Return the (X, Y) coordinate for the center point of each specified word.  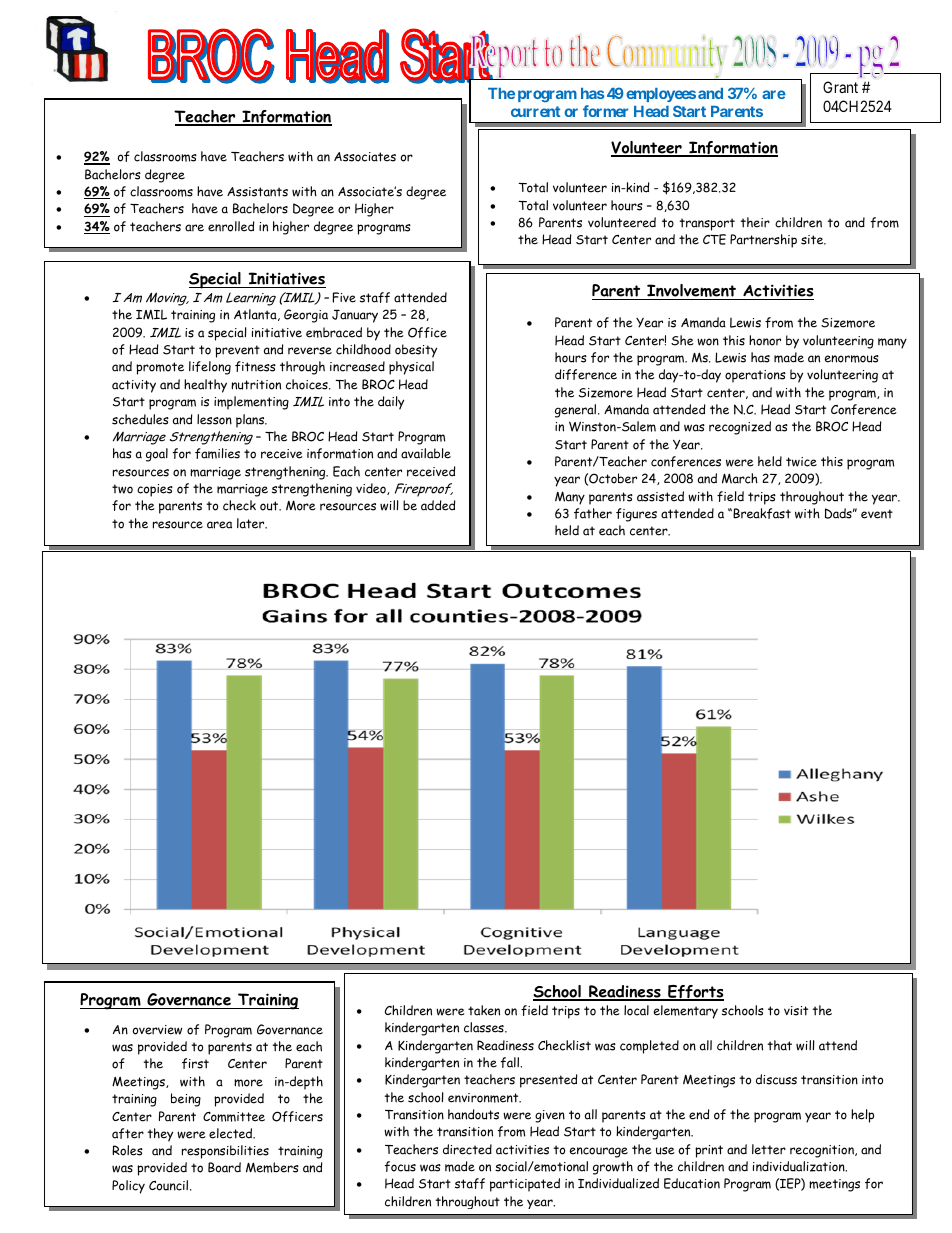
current (535, 111)
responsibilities (225, 1152)
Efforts (695, 993)
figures (636, 515)
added (438, 505)
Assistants (257, 192)
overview (157, 1030)
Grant (840, 87)
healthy (205, 386)
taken (484, 1010)
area (219, 525)
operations (755, 376)
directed (467, 1149)
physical (411, 368)
